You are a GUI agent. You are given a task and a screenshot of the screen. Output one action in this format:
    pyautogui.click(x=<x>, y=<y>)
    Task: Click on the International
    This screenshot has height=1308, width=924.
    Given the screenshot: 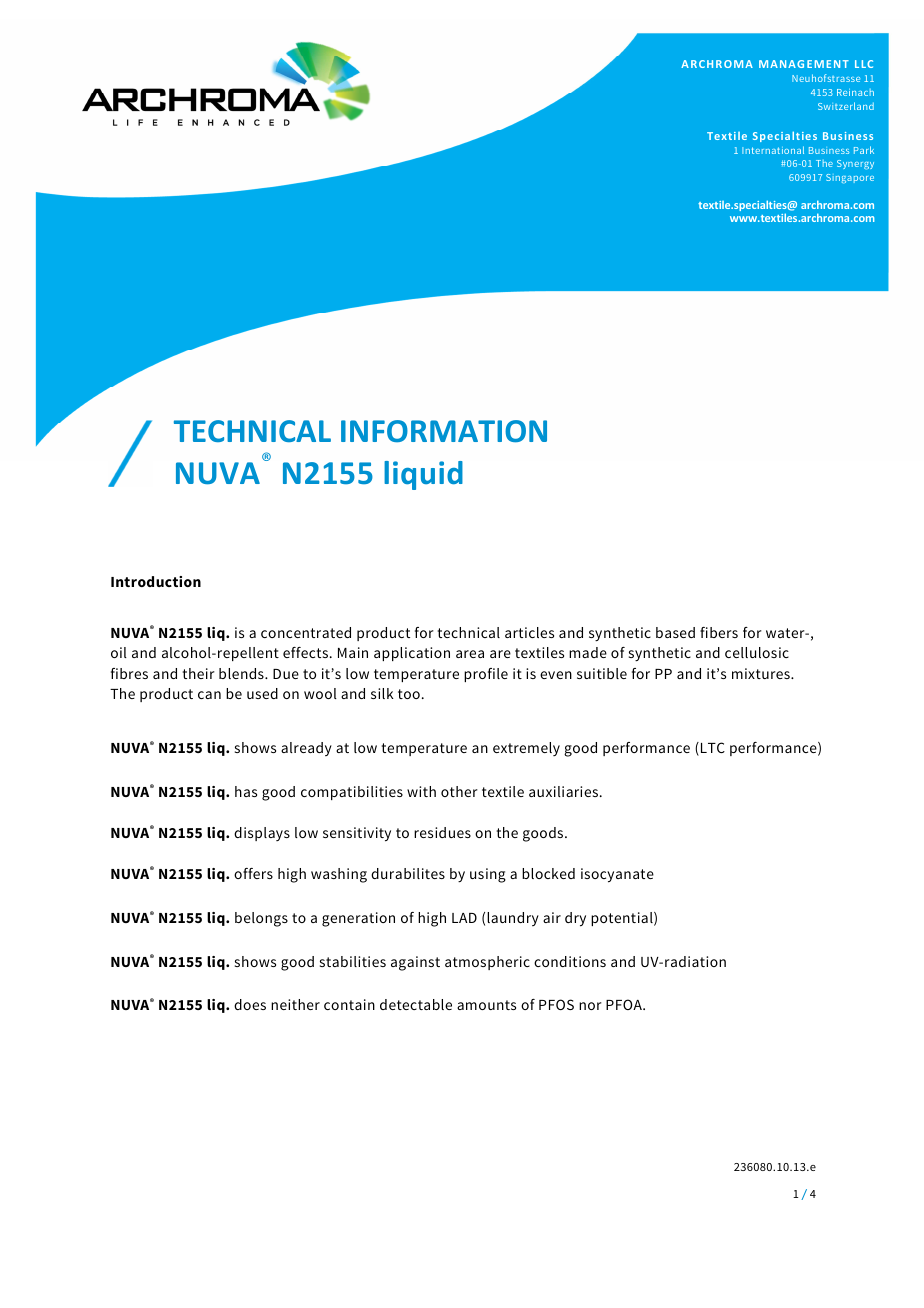 What is the action you would take?
    pyautogui.click(x=773, y=150)
